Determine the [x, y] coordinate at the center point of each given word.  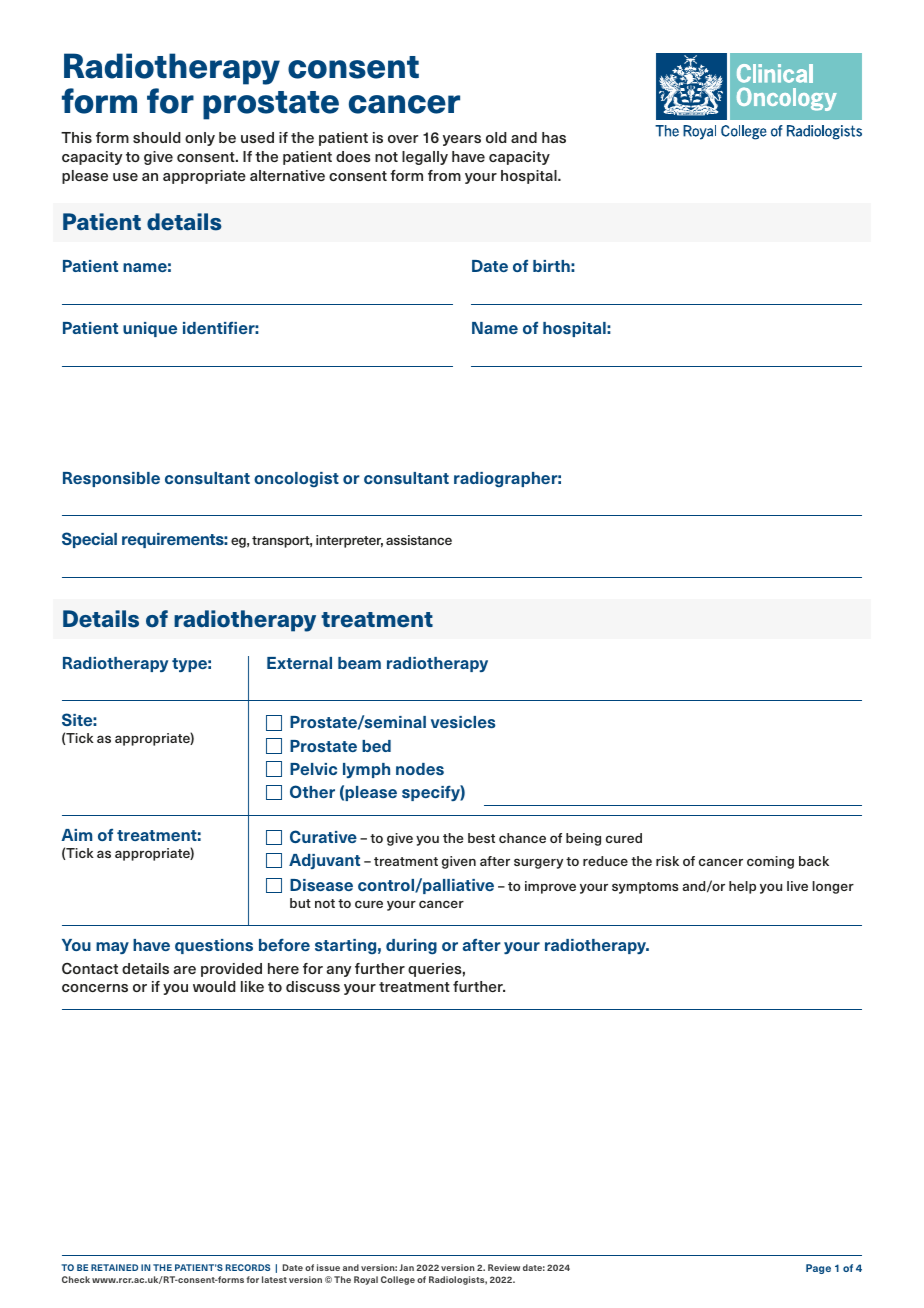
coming [770, 862]
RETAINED [114, 1267]
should [157, 137]
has [554, 137]
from [444, 175]
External [299, 663]
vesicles [463, 722]
